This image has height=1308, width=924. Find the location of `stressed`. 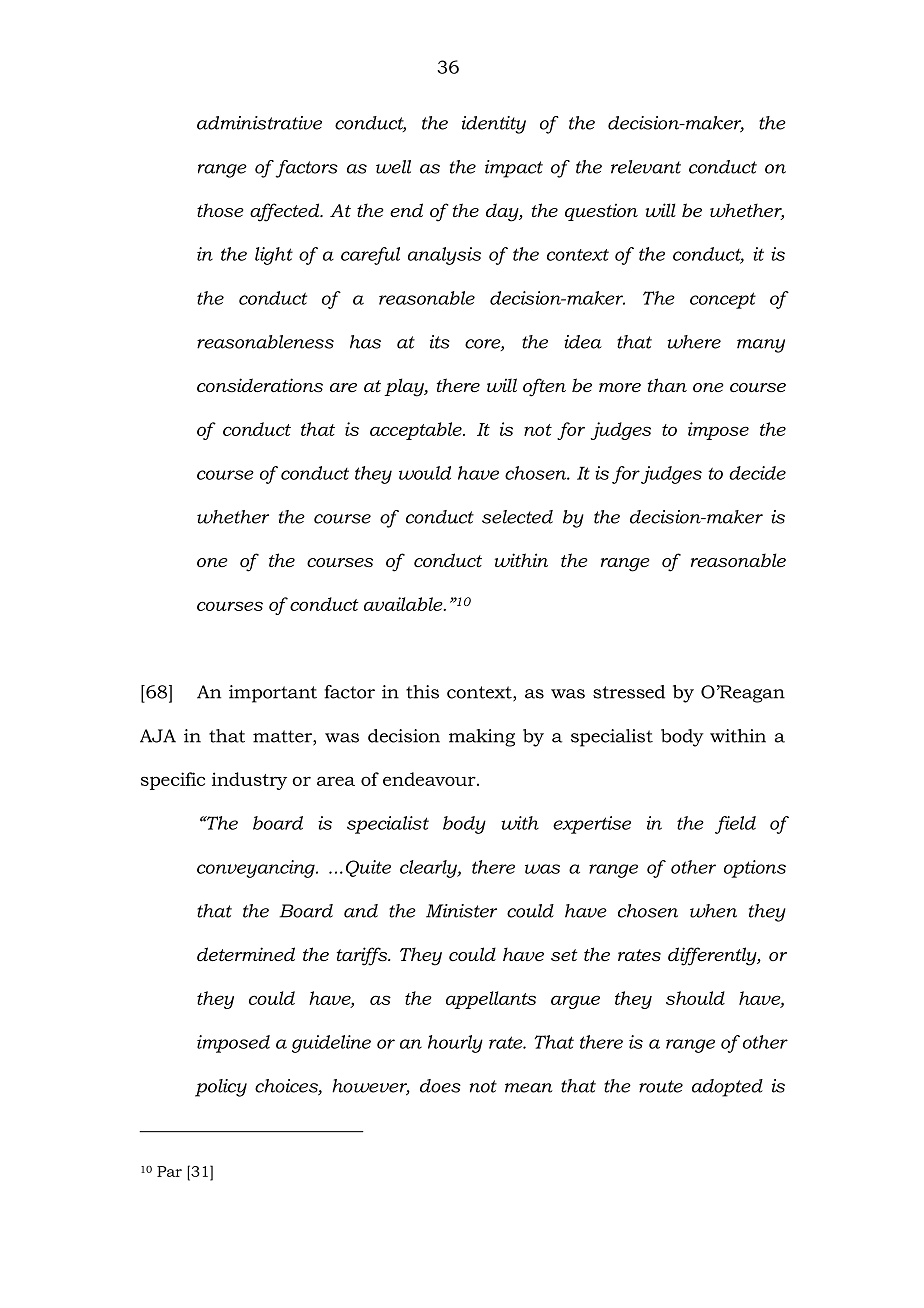

stressed is located at coordinates (629, 692).
